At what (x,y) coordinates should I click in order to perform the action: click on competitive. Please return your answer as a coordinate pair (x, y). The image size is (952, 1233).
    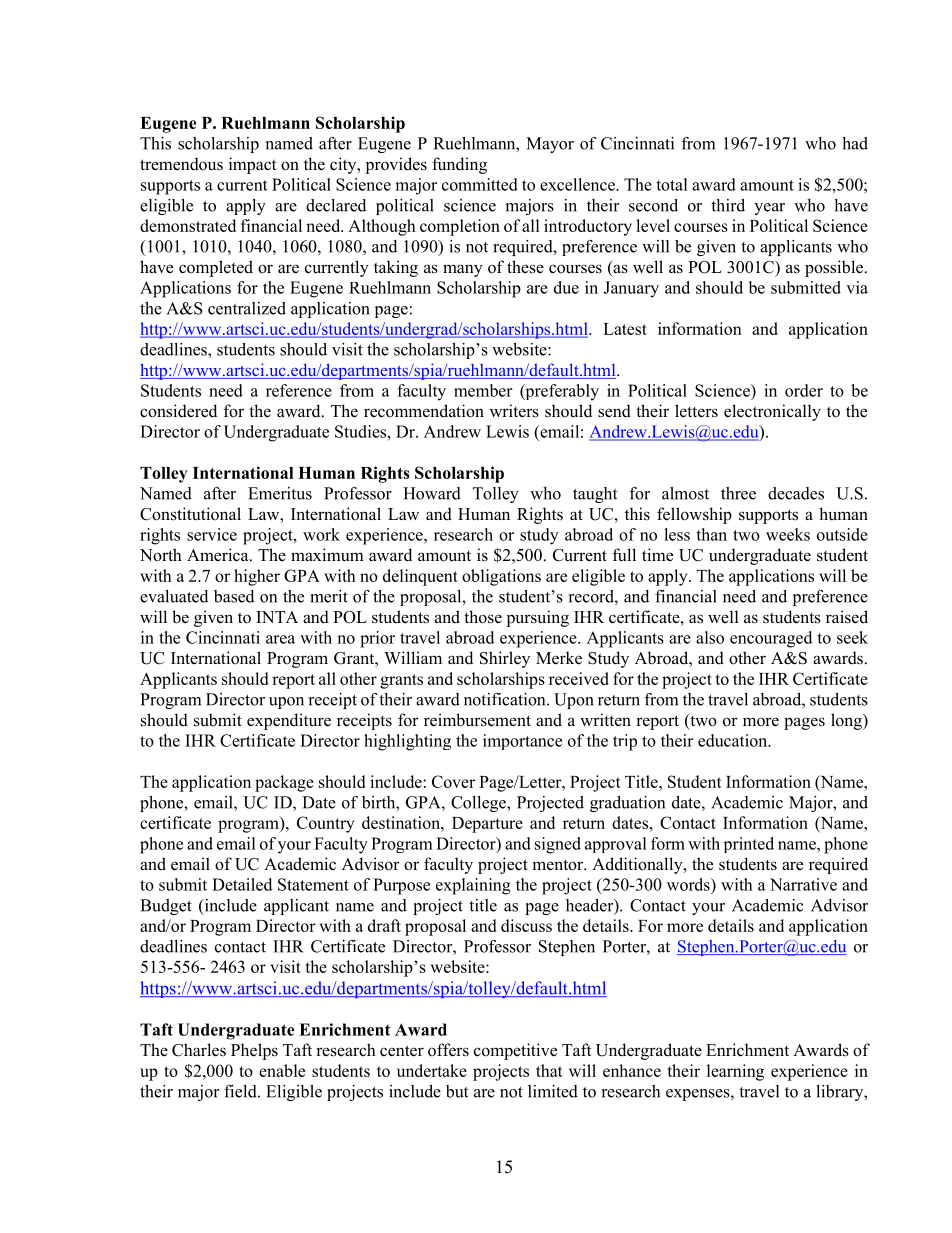
    Looking at the image, I should click on (515, 1051).
